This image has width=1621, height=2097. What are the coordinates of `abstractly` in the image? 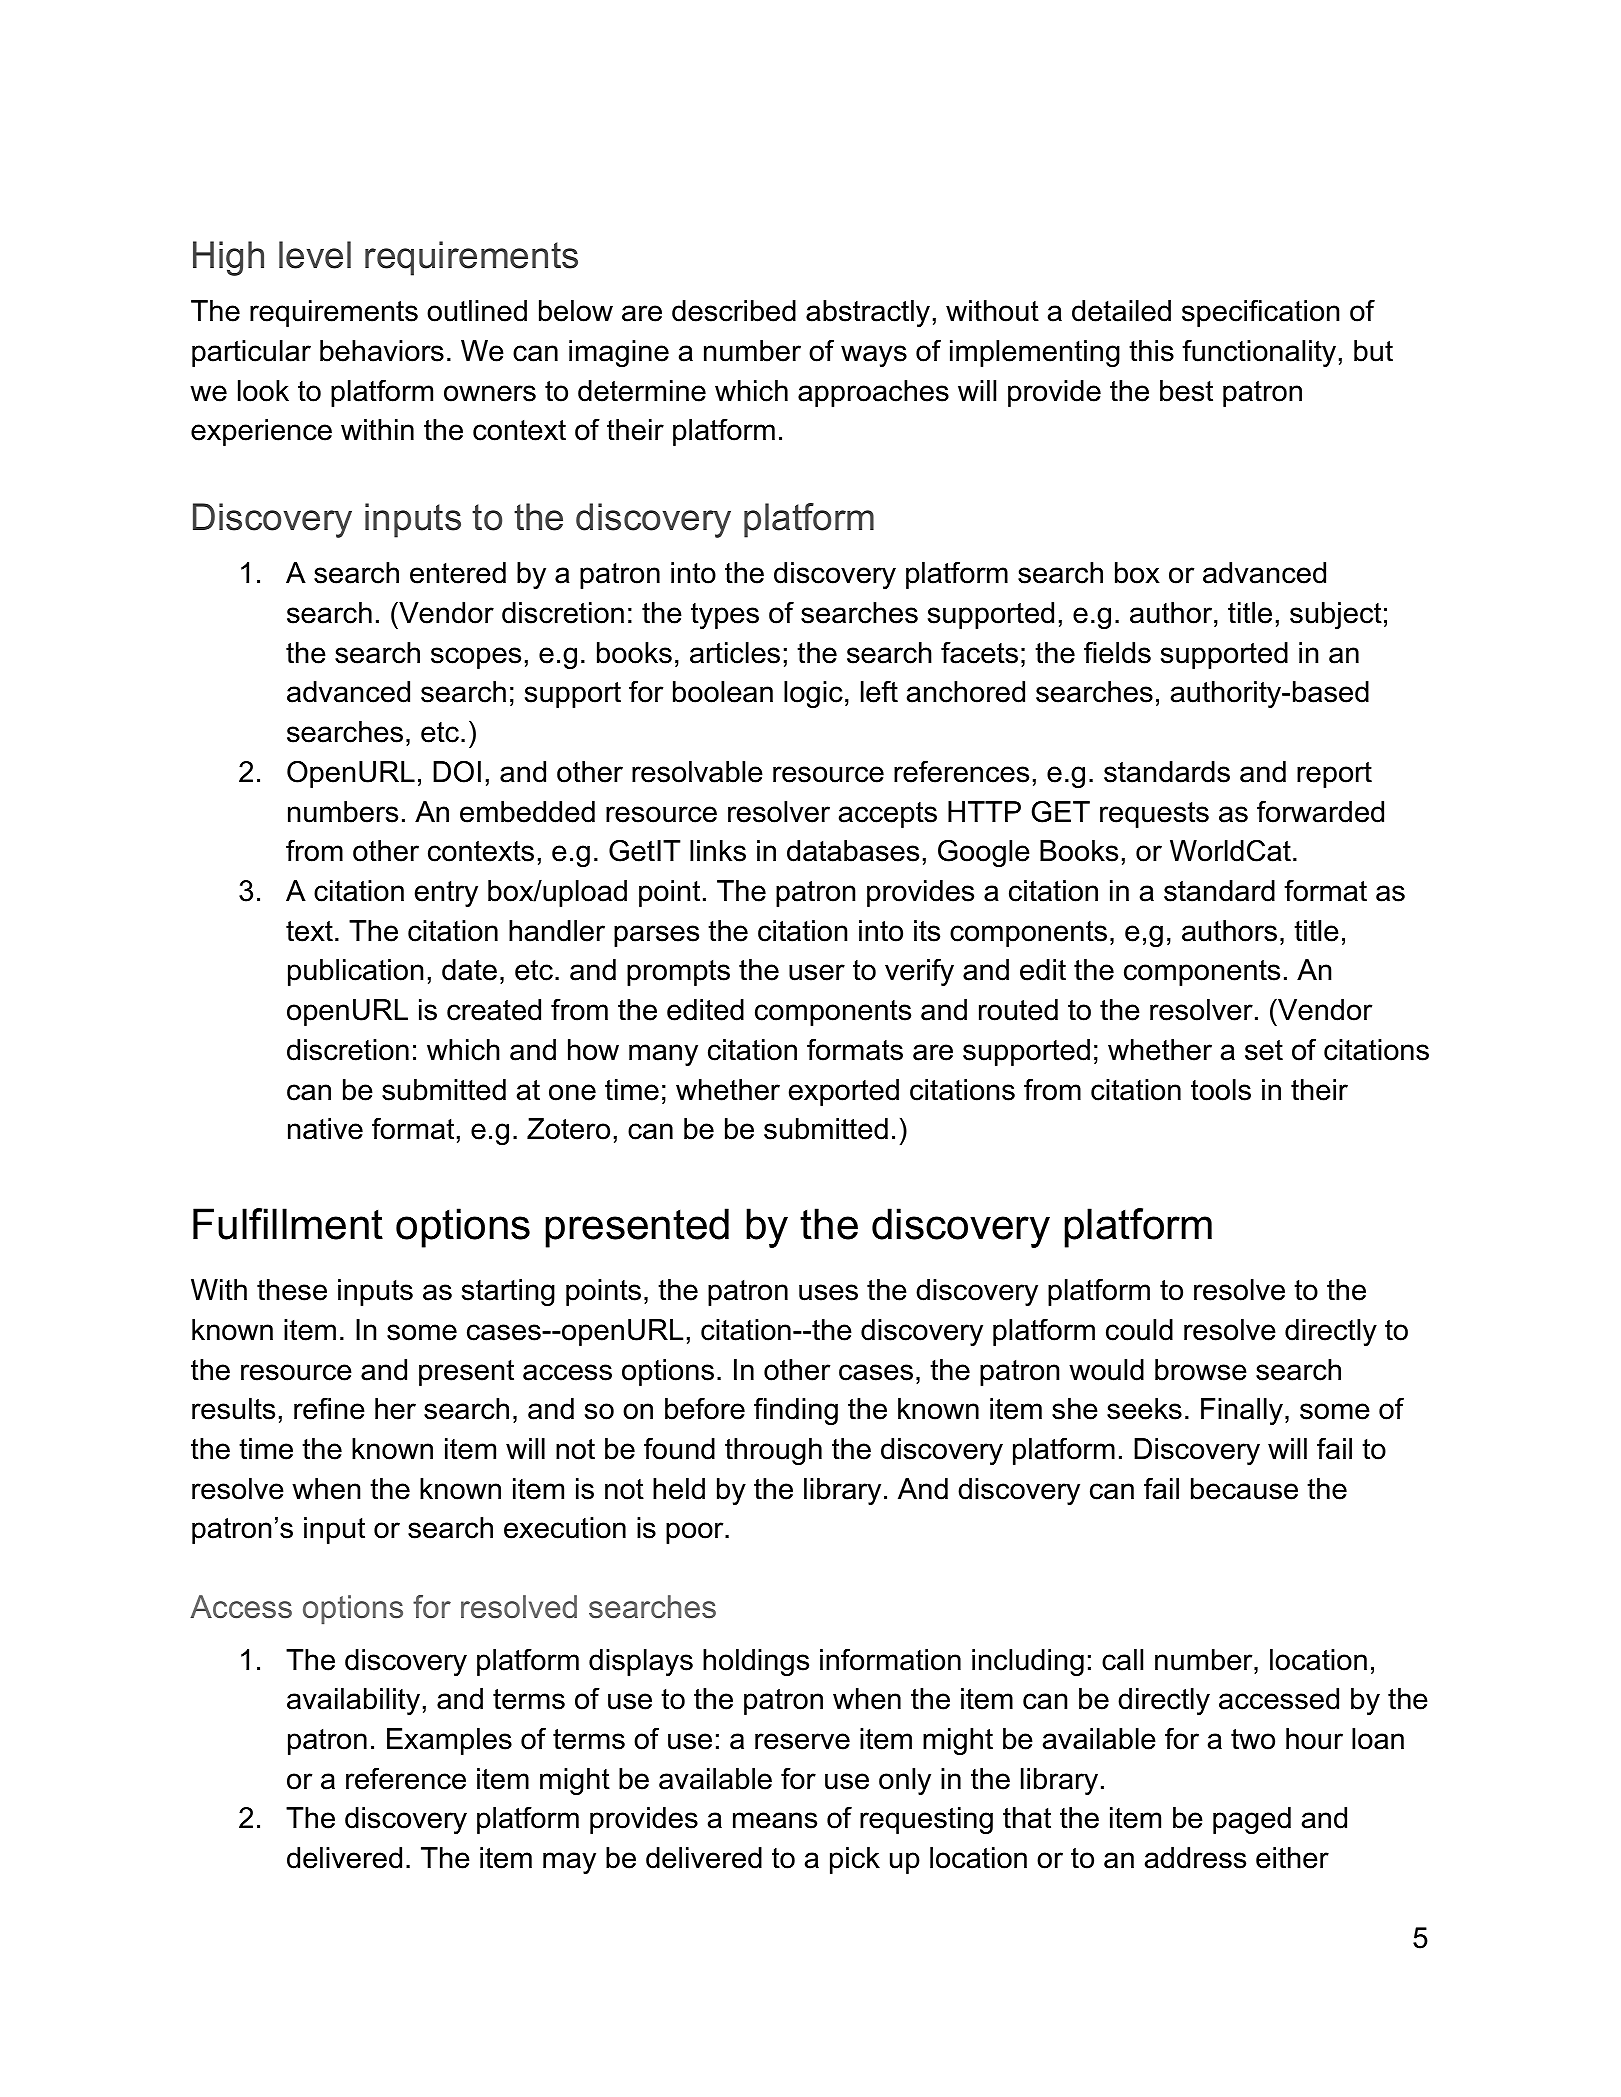 It's located at (868, 313).
